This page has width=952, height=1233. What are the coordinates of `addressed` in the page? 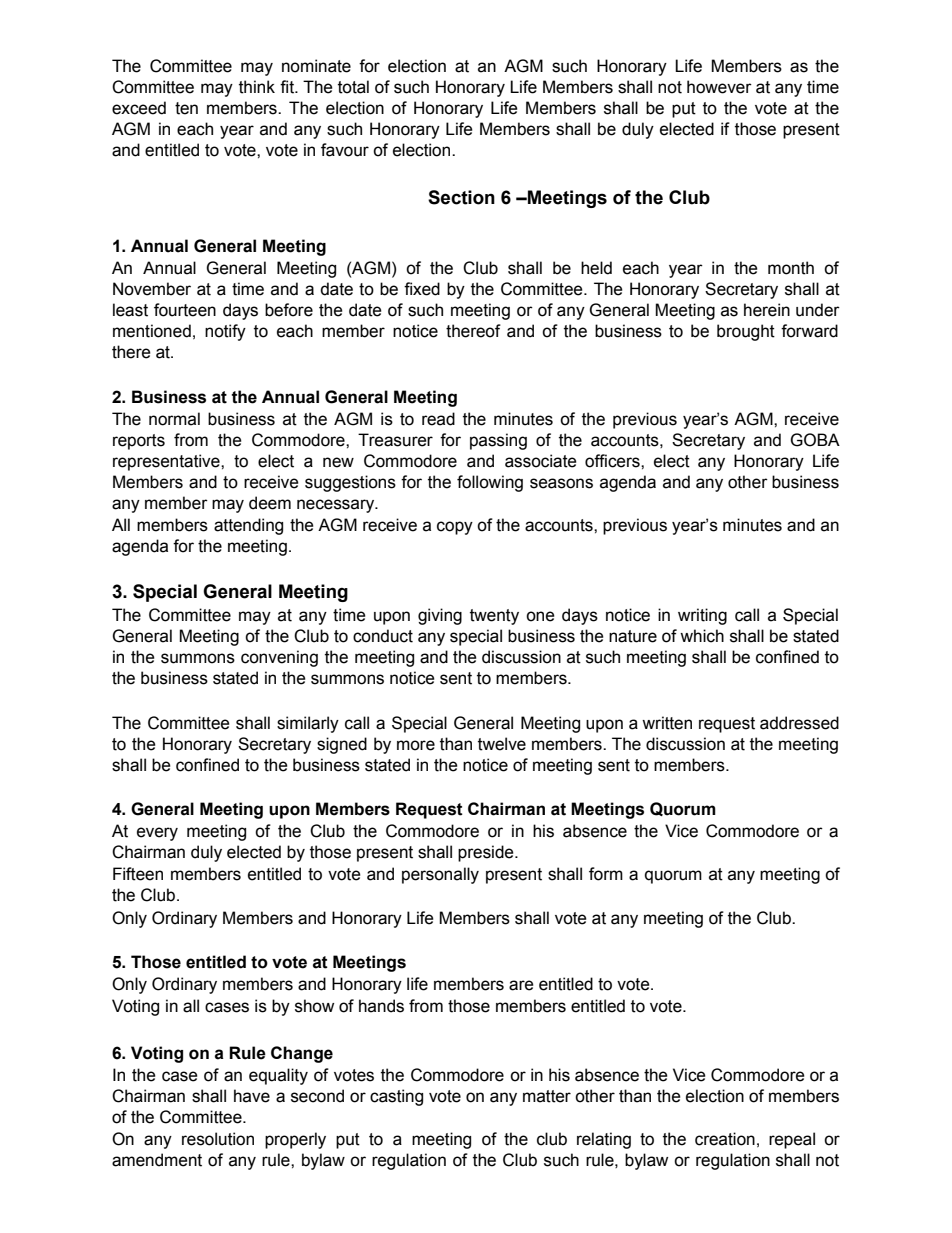 It's located at (799, 723).
